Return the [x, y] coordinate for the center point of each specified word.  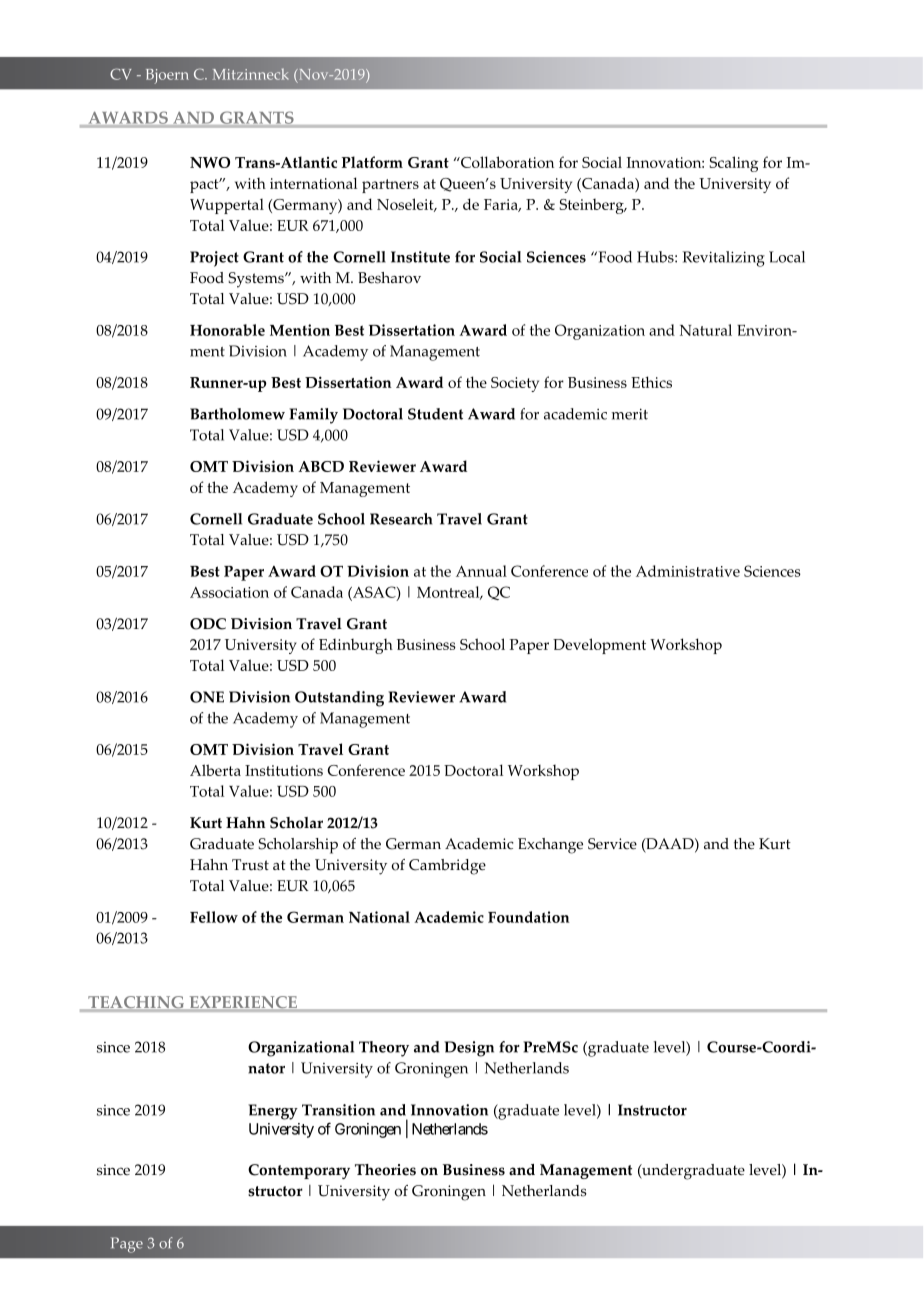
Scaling [733, 164]
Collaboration [506, 162]
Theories [385, 1170]
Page [127, 1245]
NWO [210, 162]
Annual [481, 571]
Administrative [688, 571]
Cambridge [447, 867]
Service [612, 844]
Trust [250, 865]
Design [469, 1049]
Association [229, 592]
